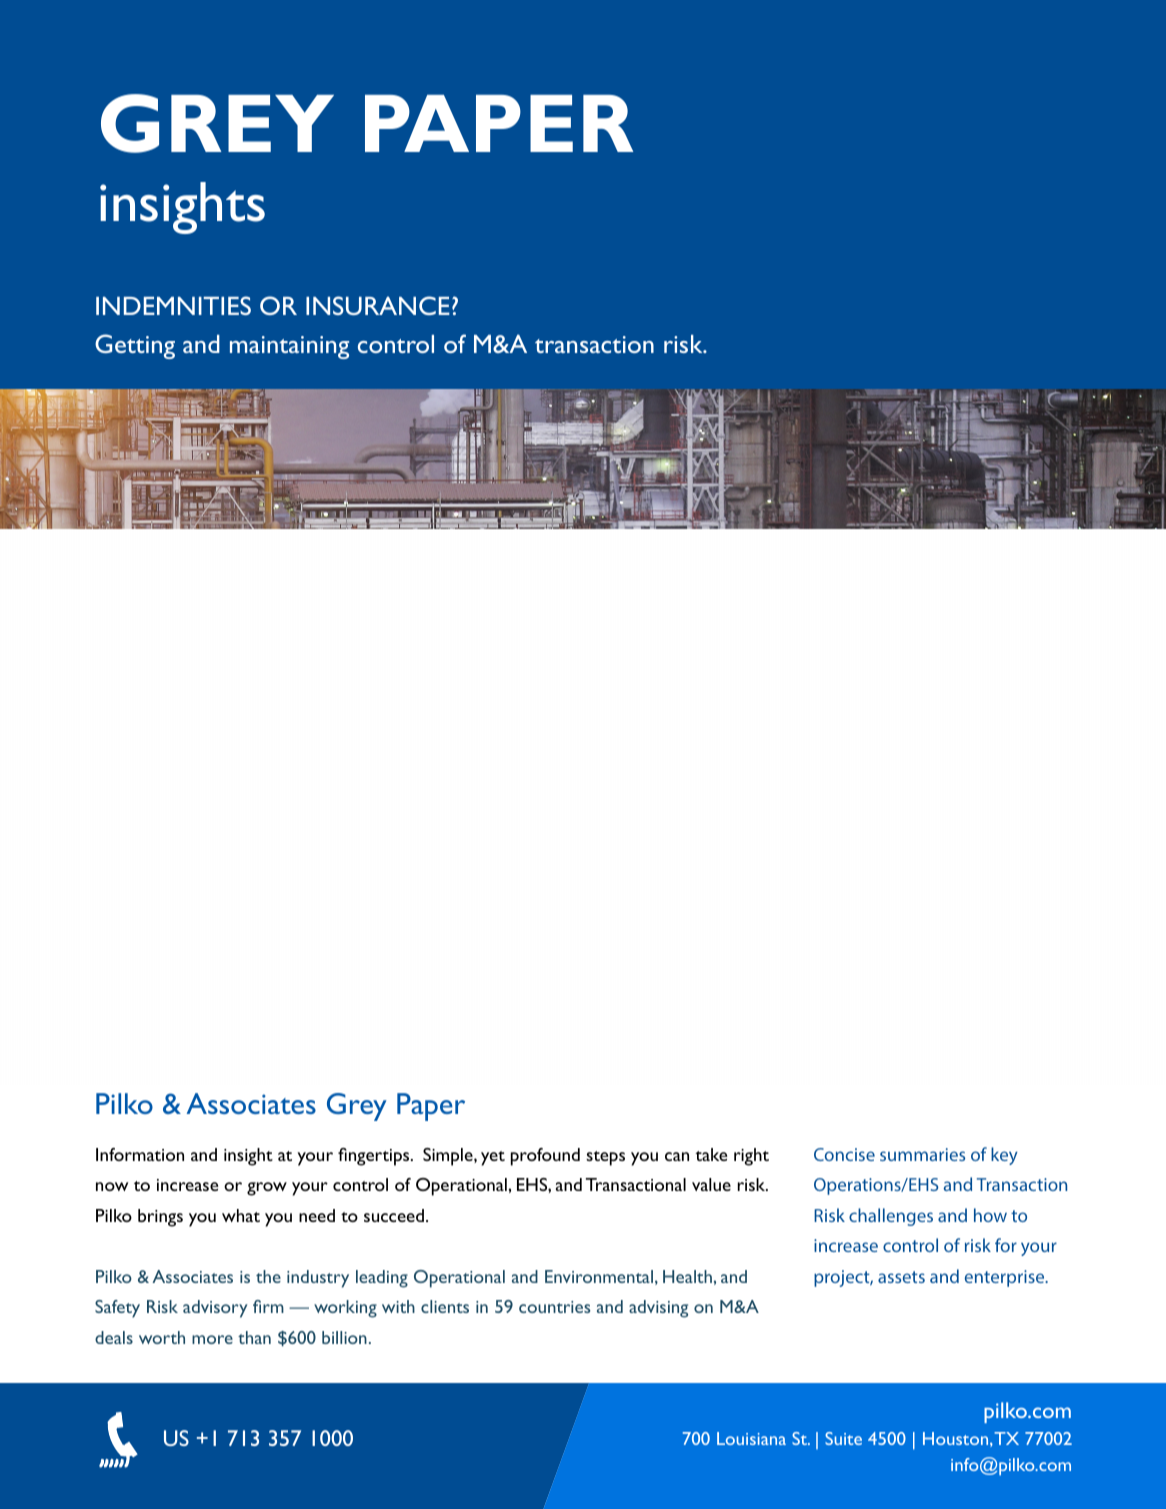  What do you see at coordinates (378, 305) in the screenshot?
I see `INSURANCE` at bounding box center [378, 305].
